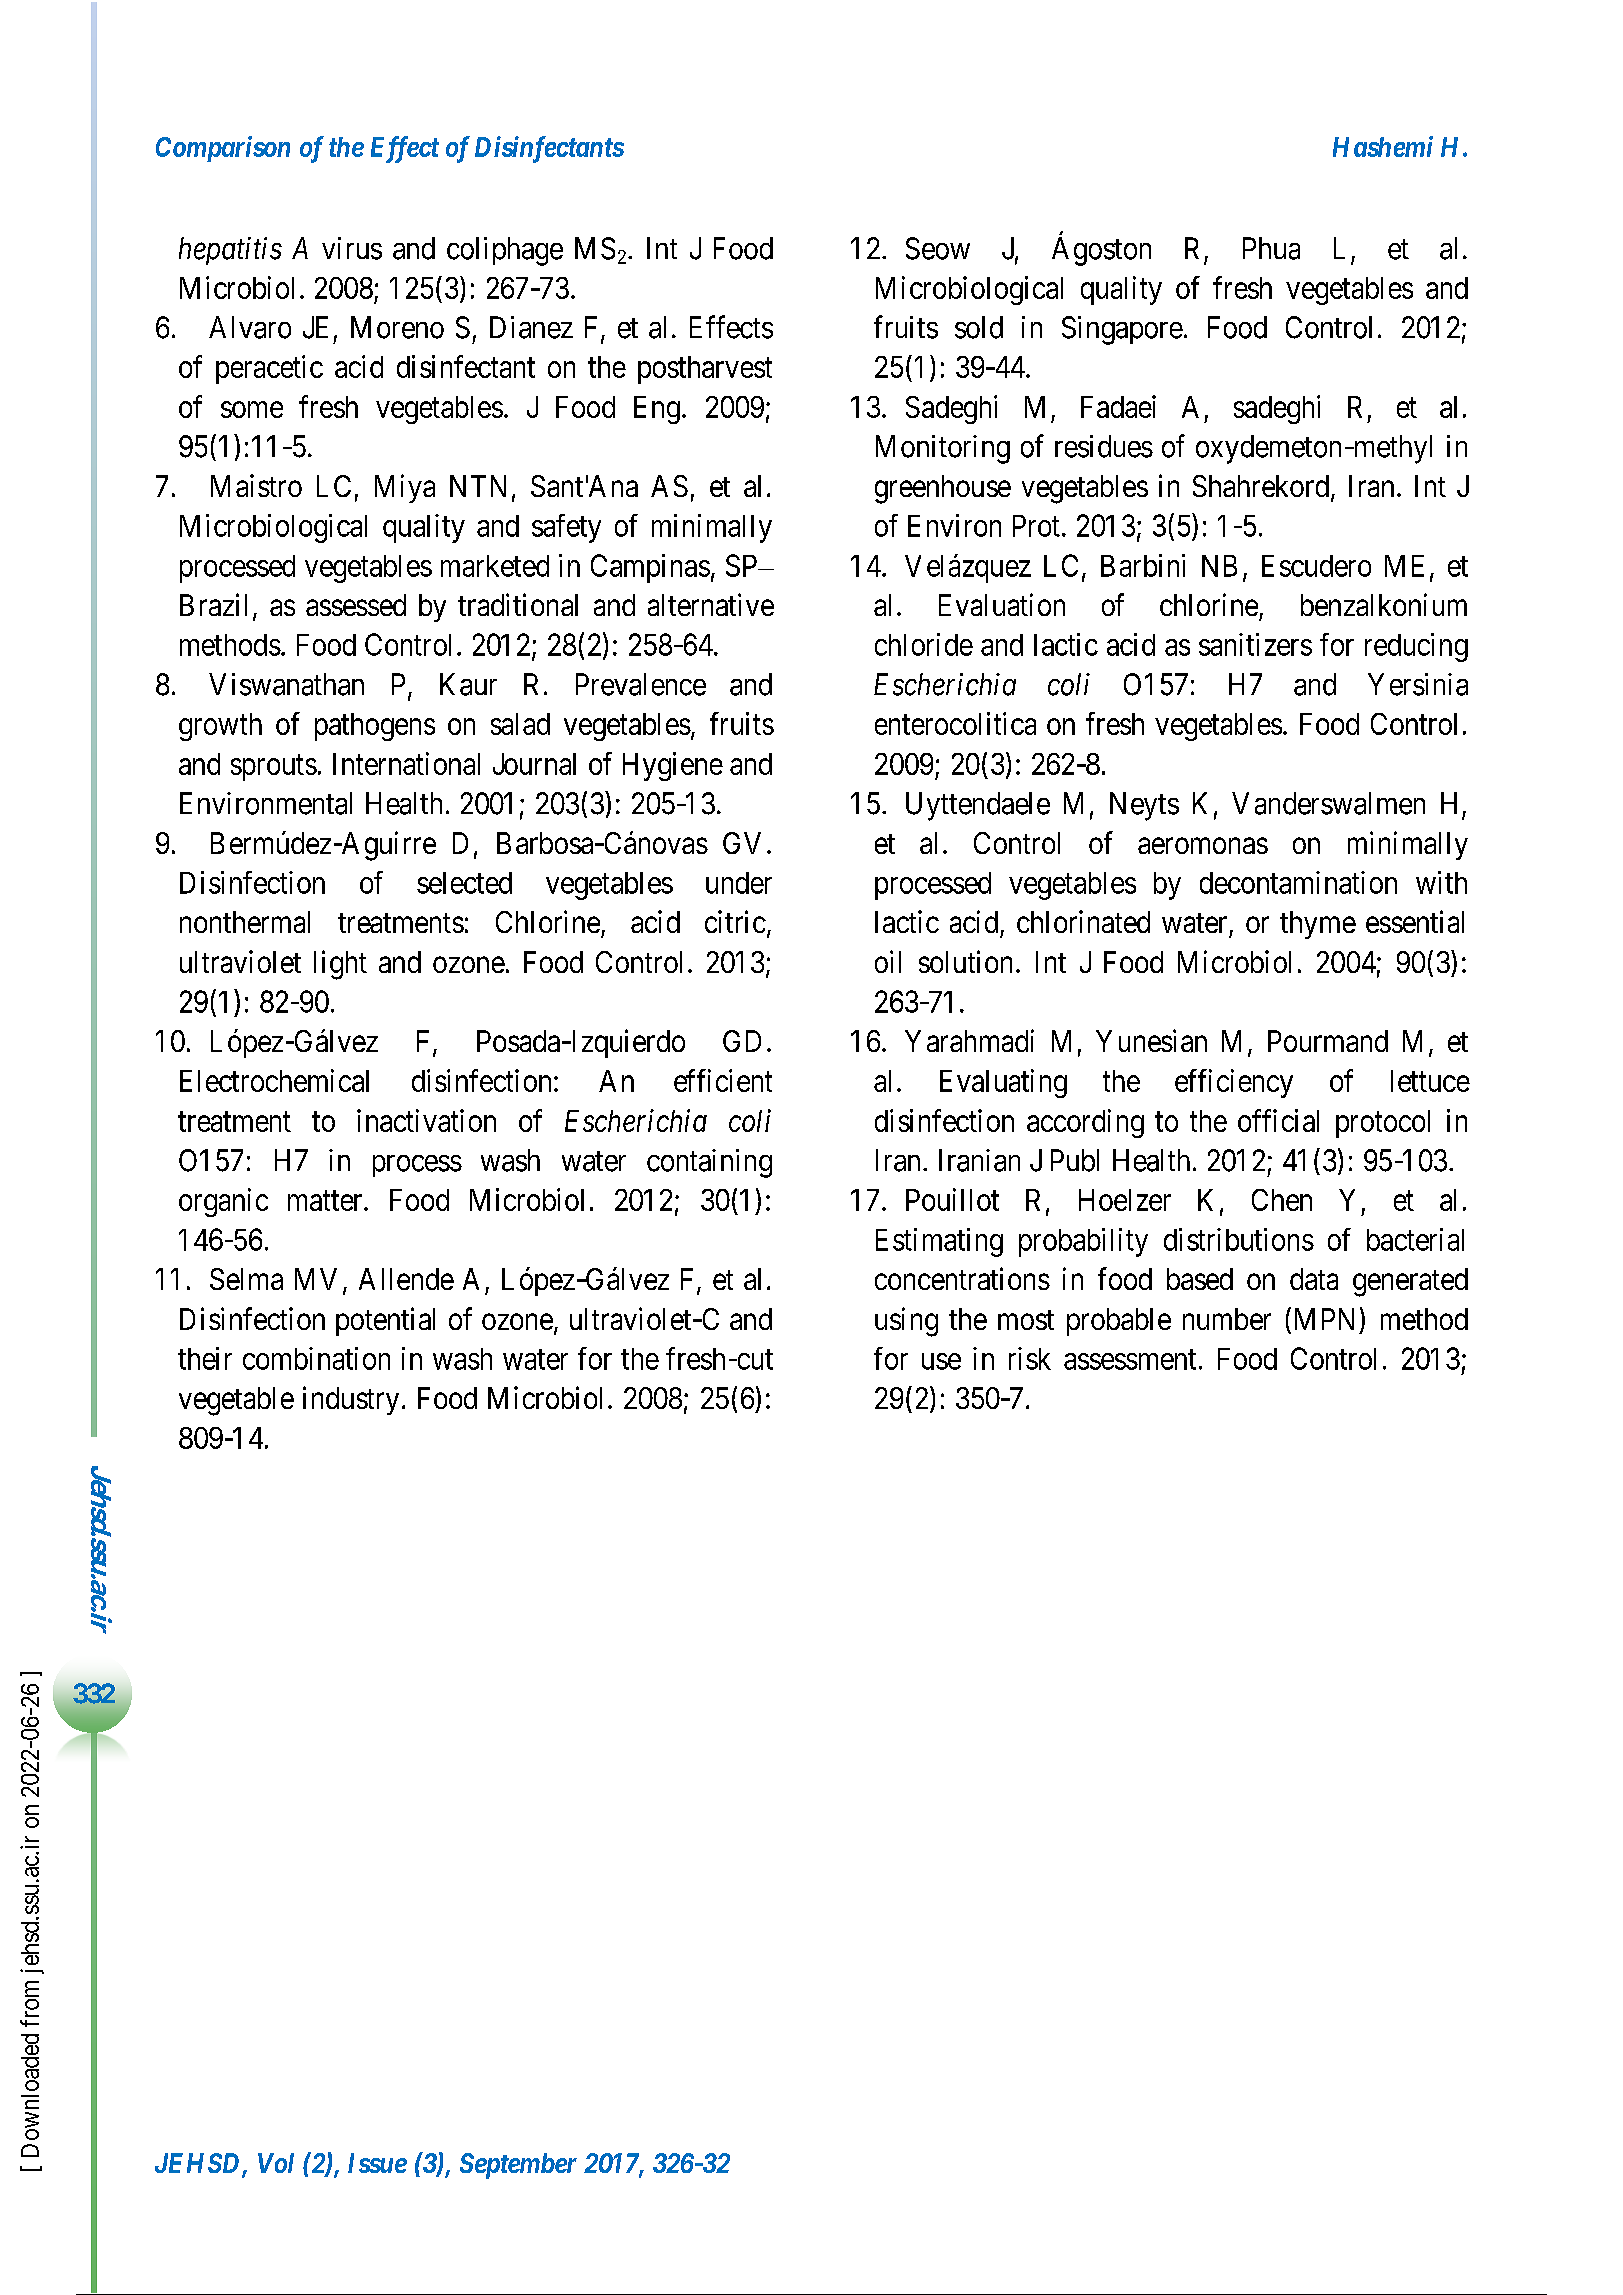  Describe the element at coordinates (1130, 1360) in the screenshot. I see `assessment` at that location.
